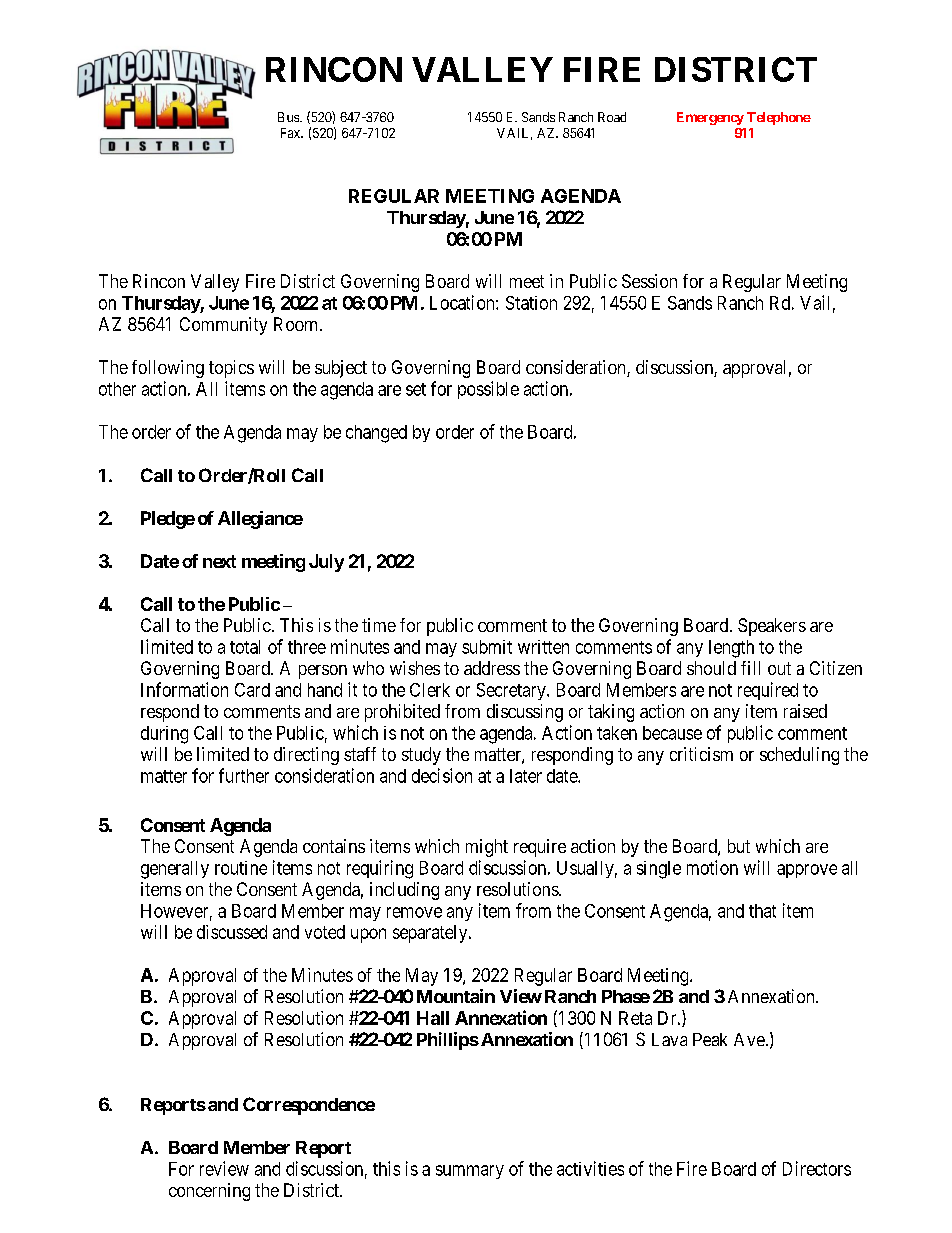 This image has height=1233, width=952. Describe the element at coordinates (488, 390) in the image. I see `possible` at that location.
